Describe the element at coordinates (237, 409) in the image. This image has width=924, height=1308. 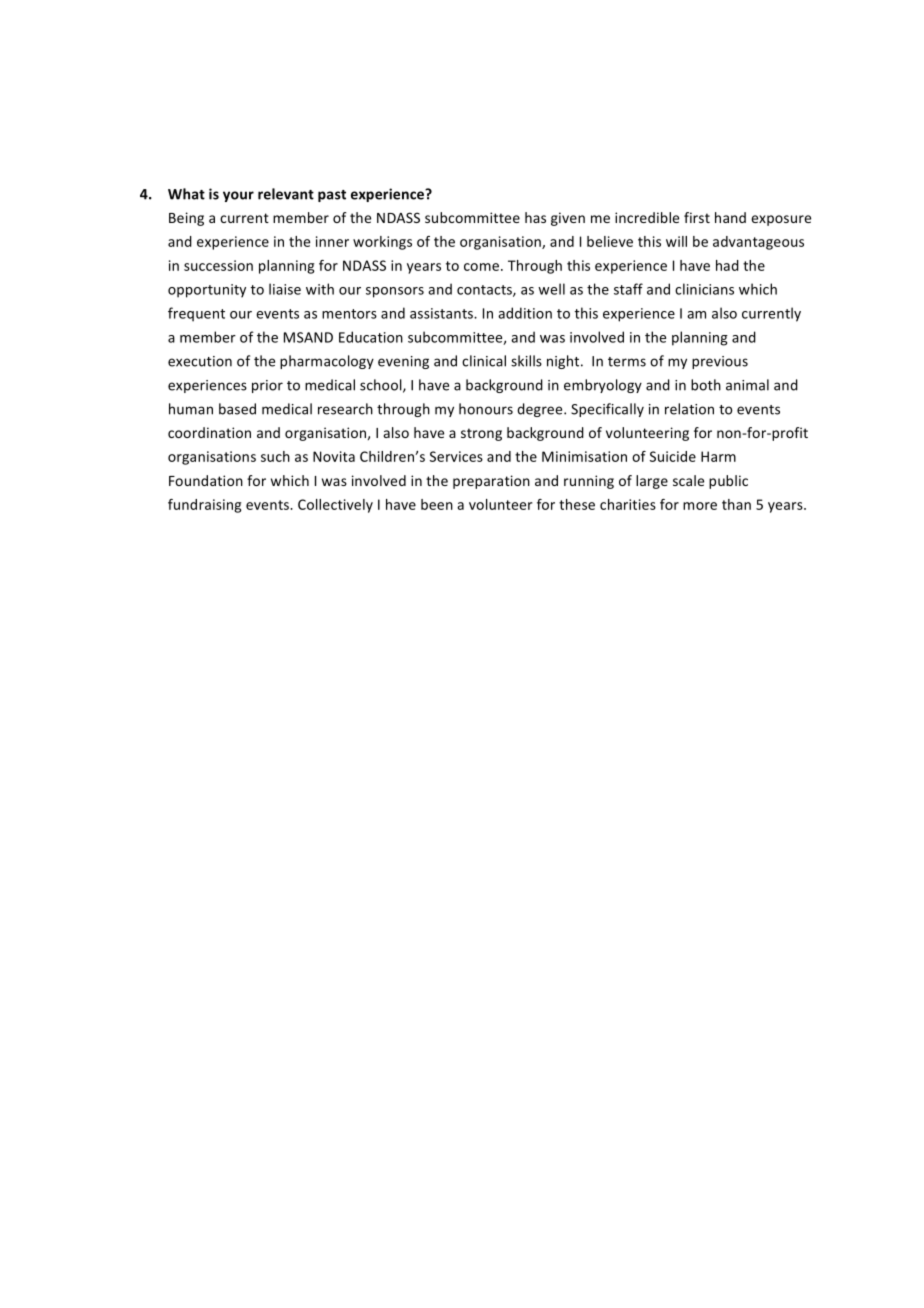
I see `based` at that location.
